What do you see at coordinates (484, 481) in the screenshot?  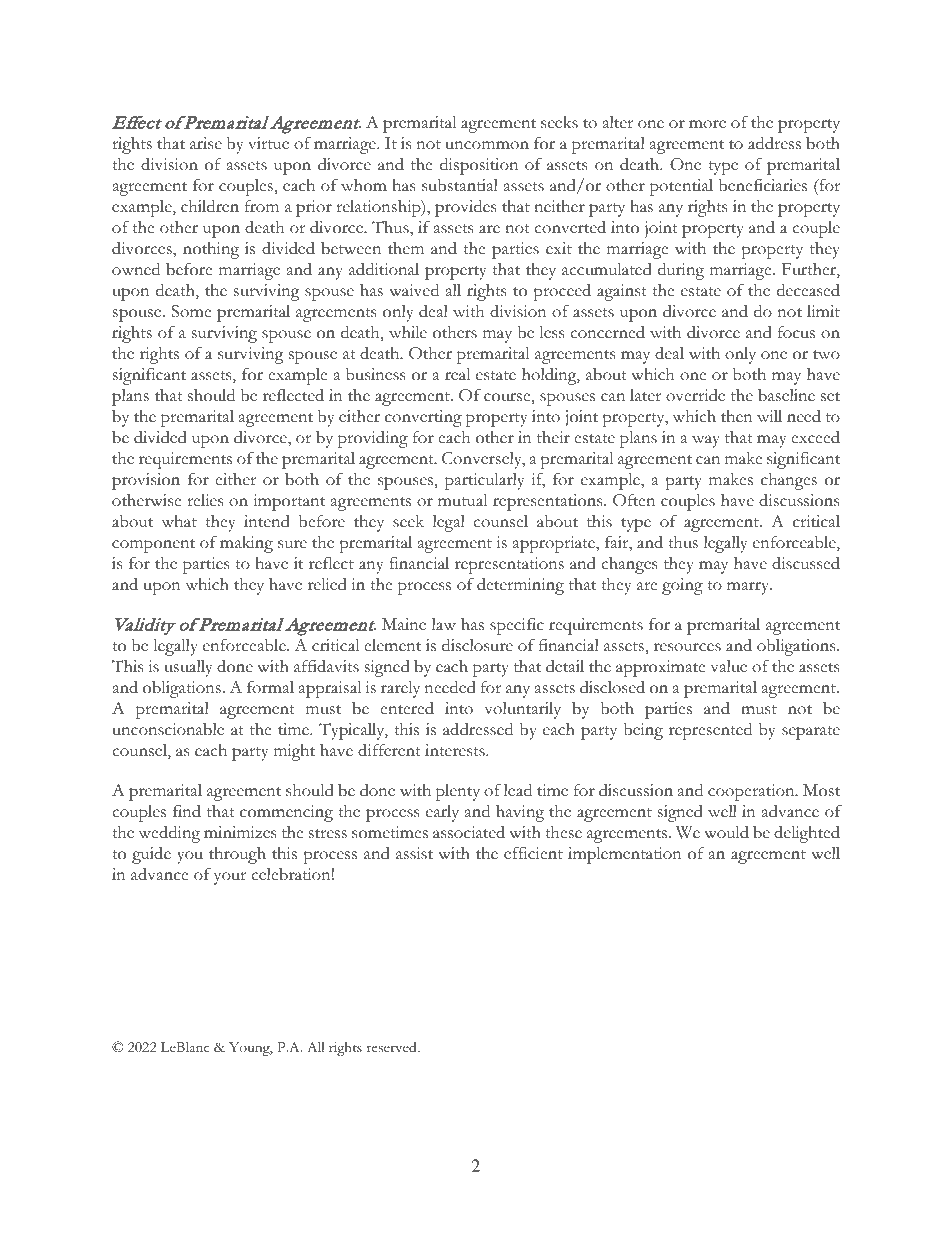 I see `particularly` at bounding box center [484, 481].
